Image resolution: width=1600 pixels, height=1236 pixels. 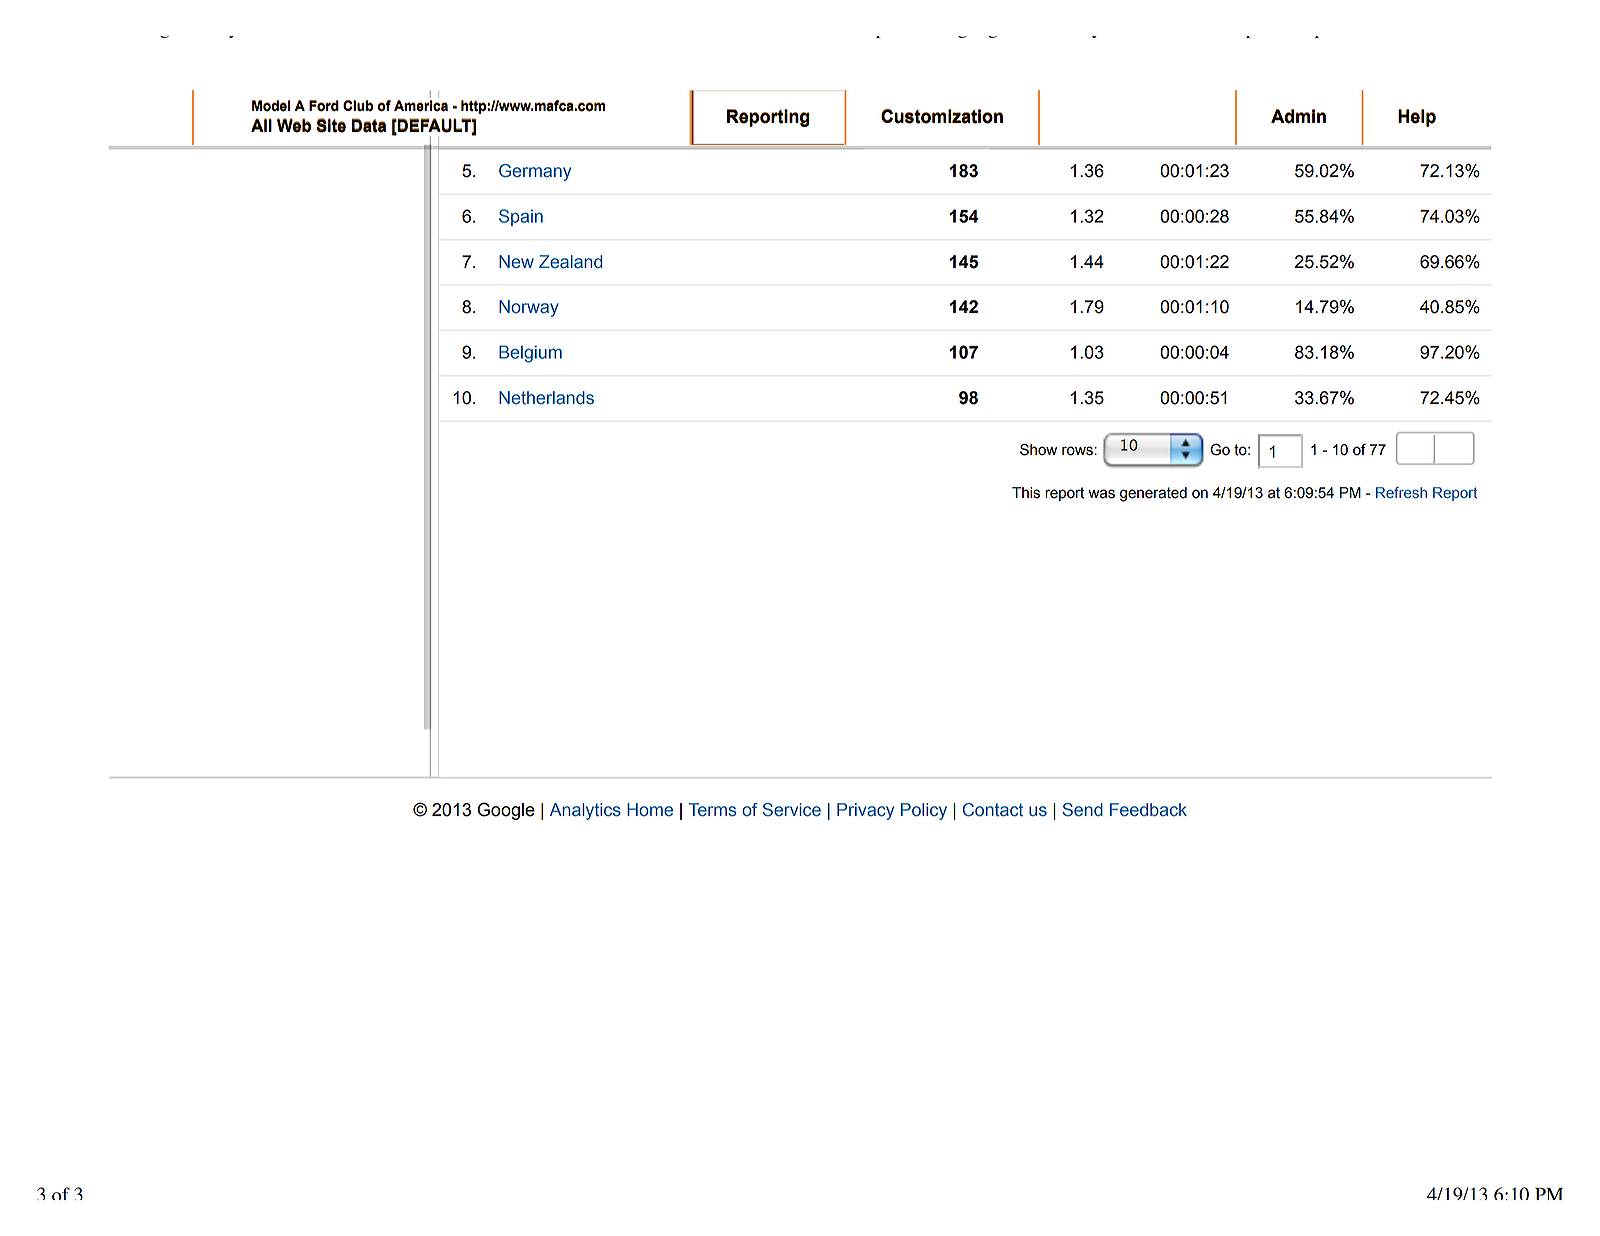 What do you see at coordinates (865, 811) in the screenshot?
I see `Privacy` at bounding box center [865, 811].
